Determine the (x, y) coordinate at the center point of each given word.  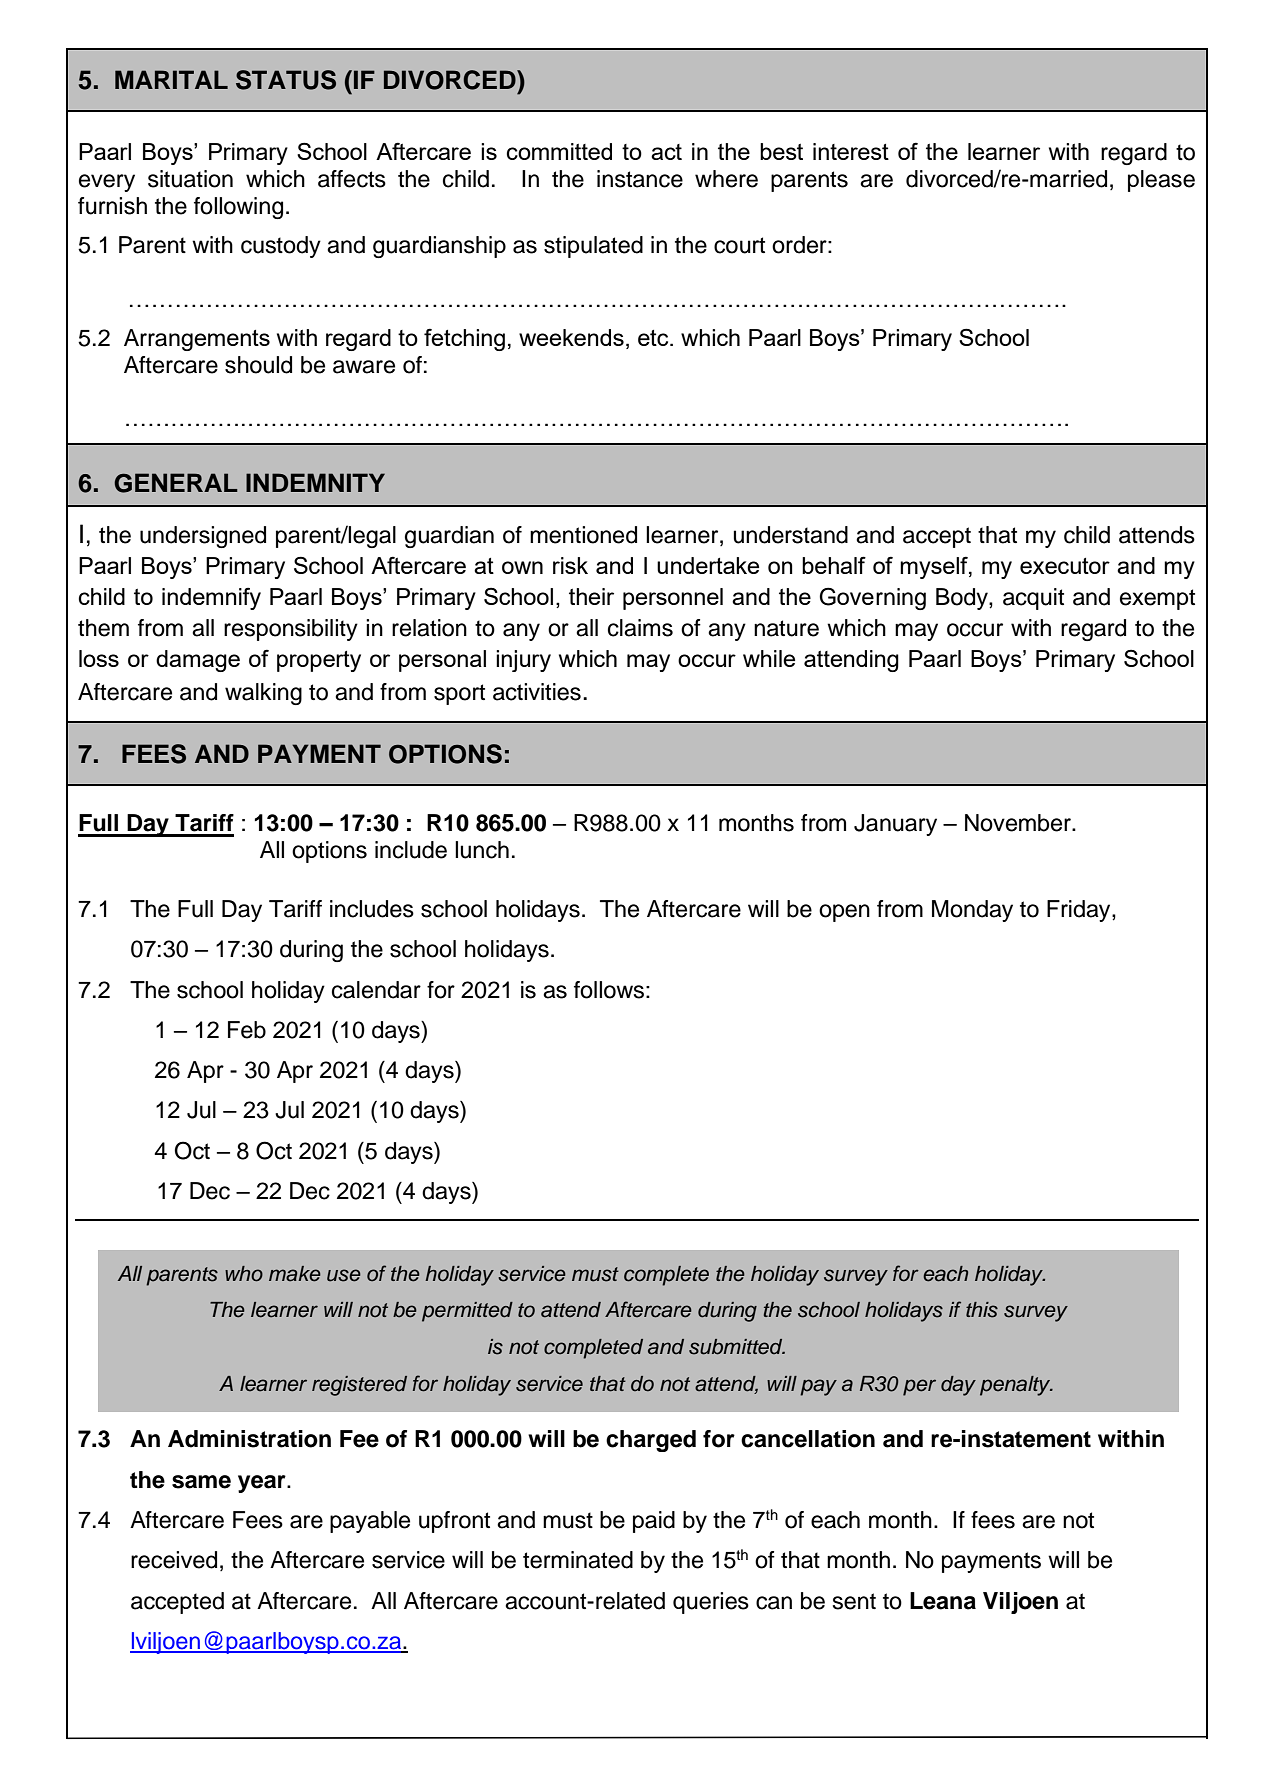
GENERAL (176, 483)
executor (1065, 566)
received (174, 1560)
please (1161, 181)
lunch (482, 850)
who (244, 1274)
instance (640, 179)
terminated (578, 1560)
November (1019, 823)
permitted (467, 1312)
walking (263, 694)
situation (190, 179)
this (982, 1310)
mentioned (583, 535)
